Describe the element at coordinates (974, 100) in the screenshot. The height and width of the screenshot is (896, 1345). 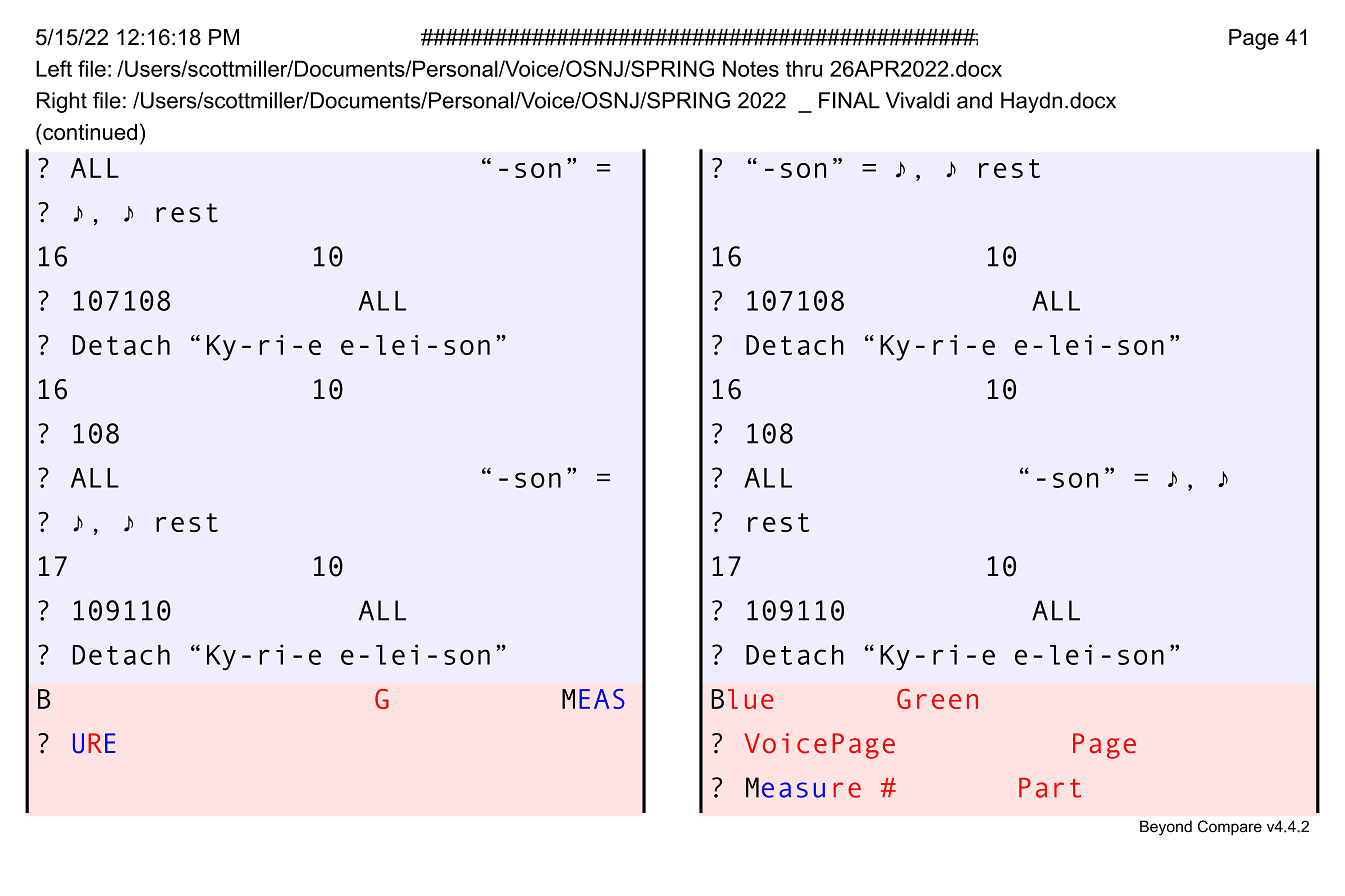
I see `and` at that location.
